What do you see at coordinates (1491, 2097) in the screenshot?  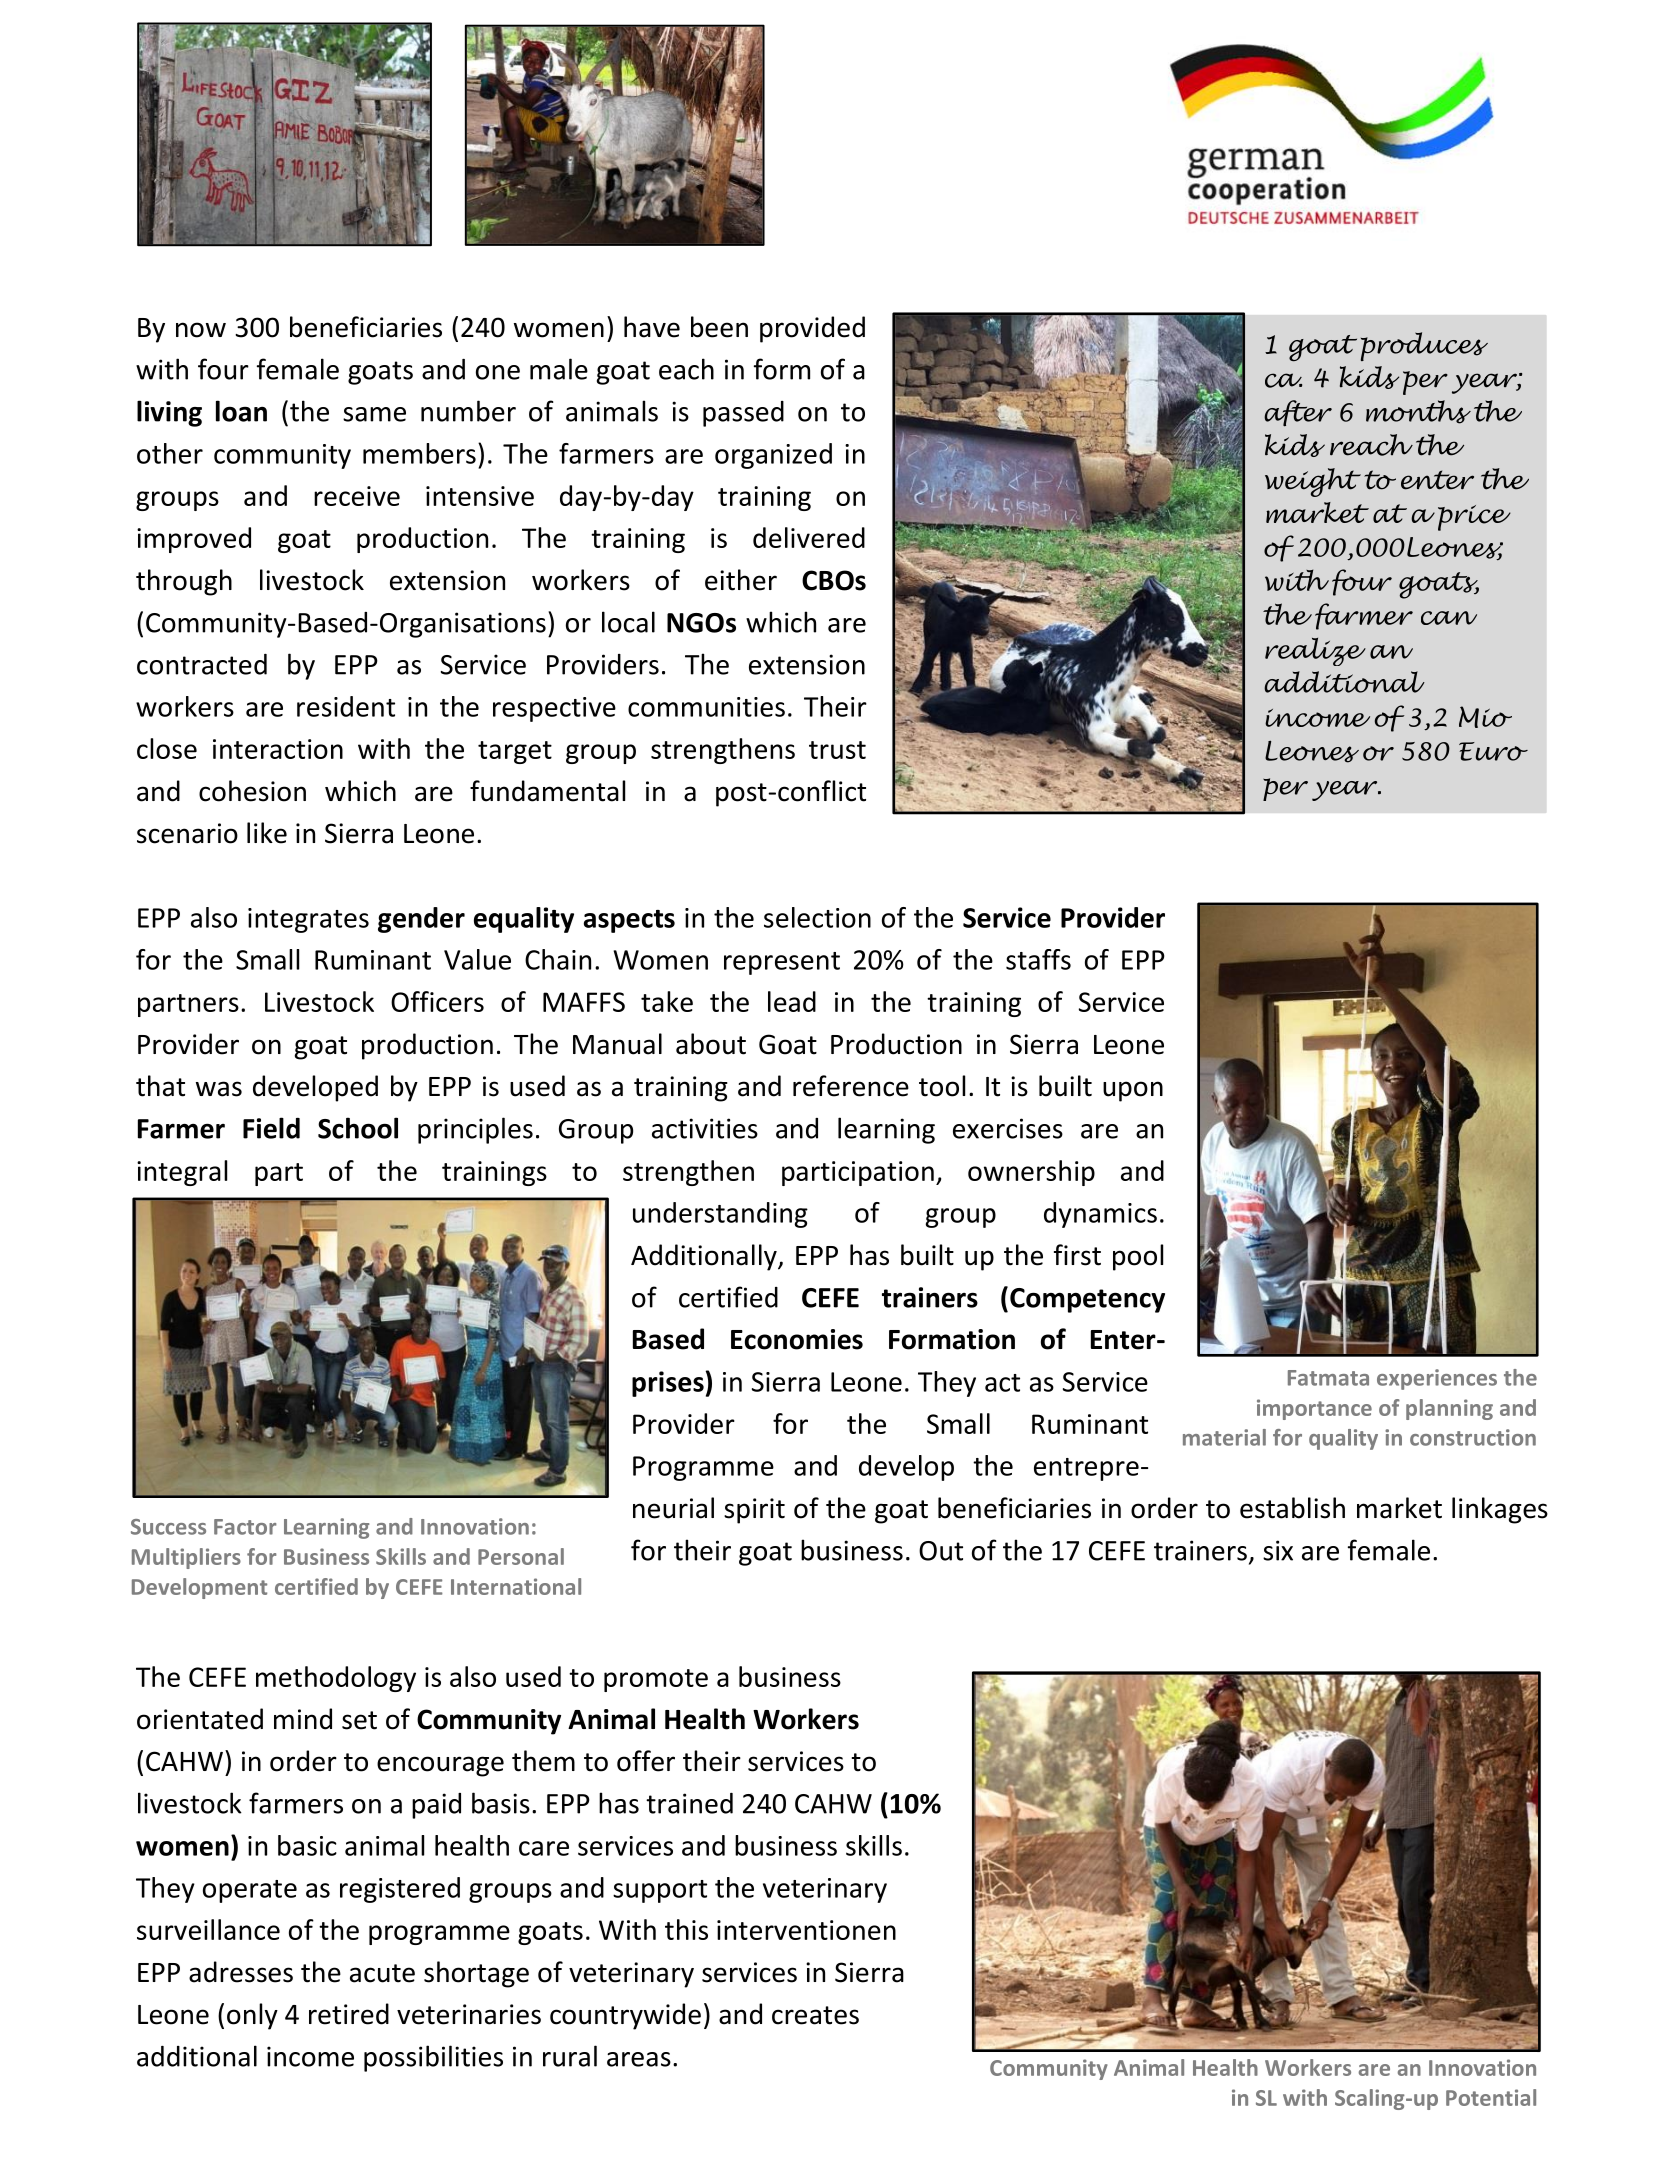 I see `Potential` at bounding box center [1491, 2097].
